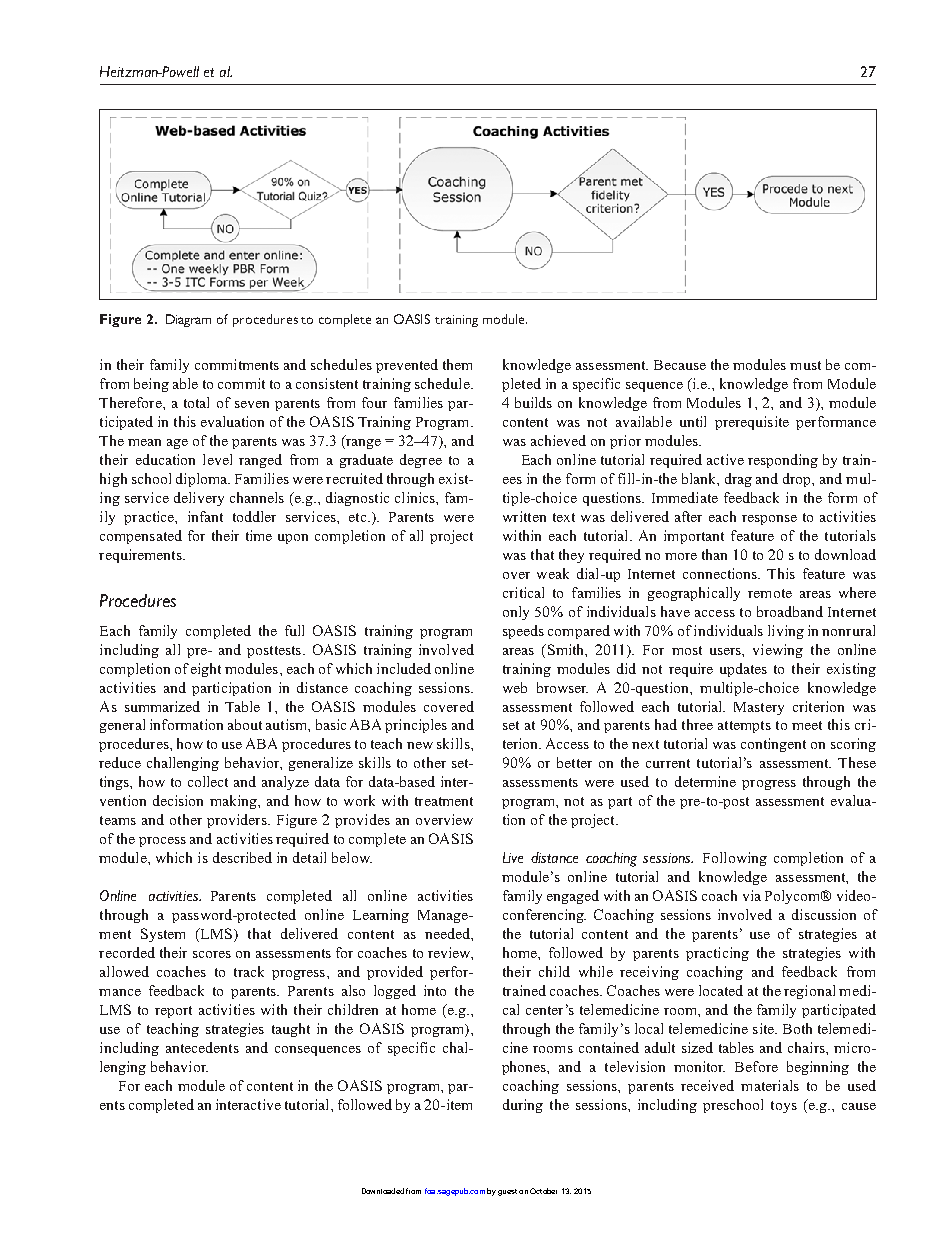 Image resolution: width=952 pixels, height=1237 pixels. I want to click on web, so click(515, 687).
